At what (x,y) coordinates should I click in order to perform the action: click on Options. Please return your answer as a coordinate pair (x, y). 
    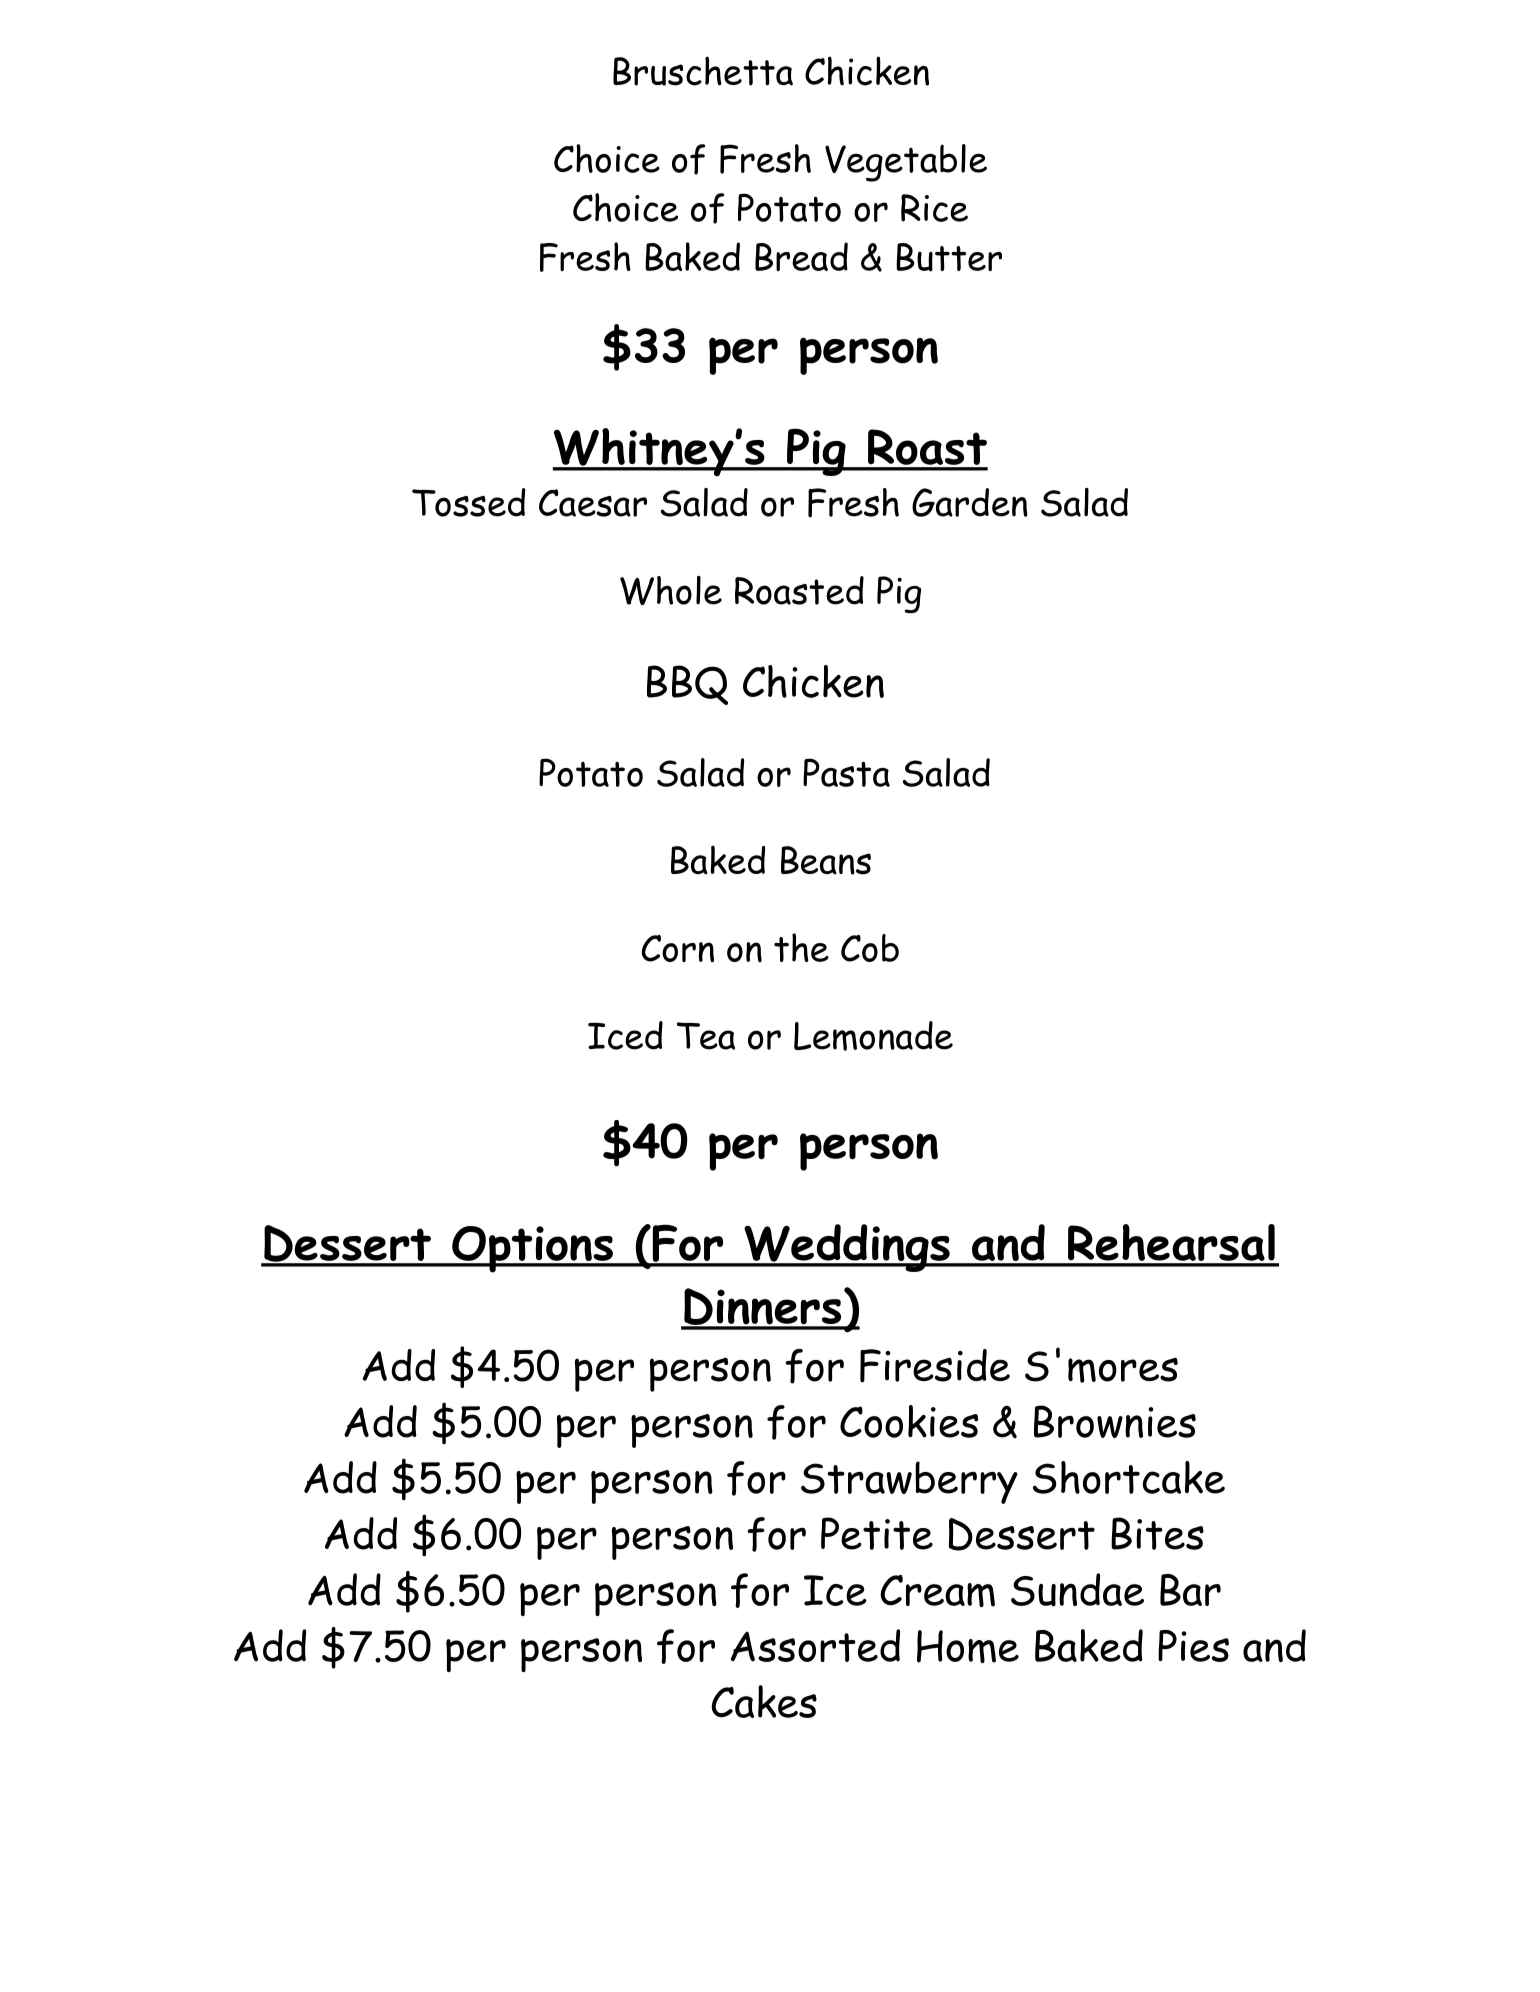
    Looking at the image, I should click on (532, 1249).
